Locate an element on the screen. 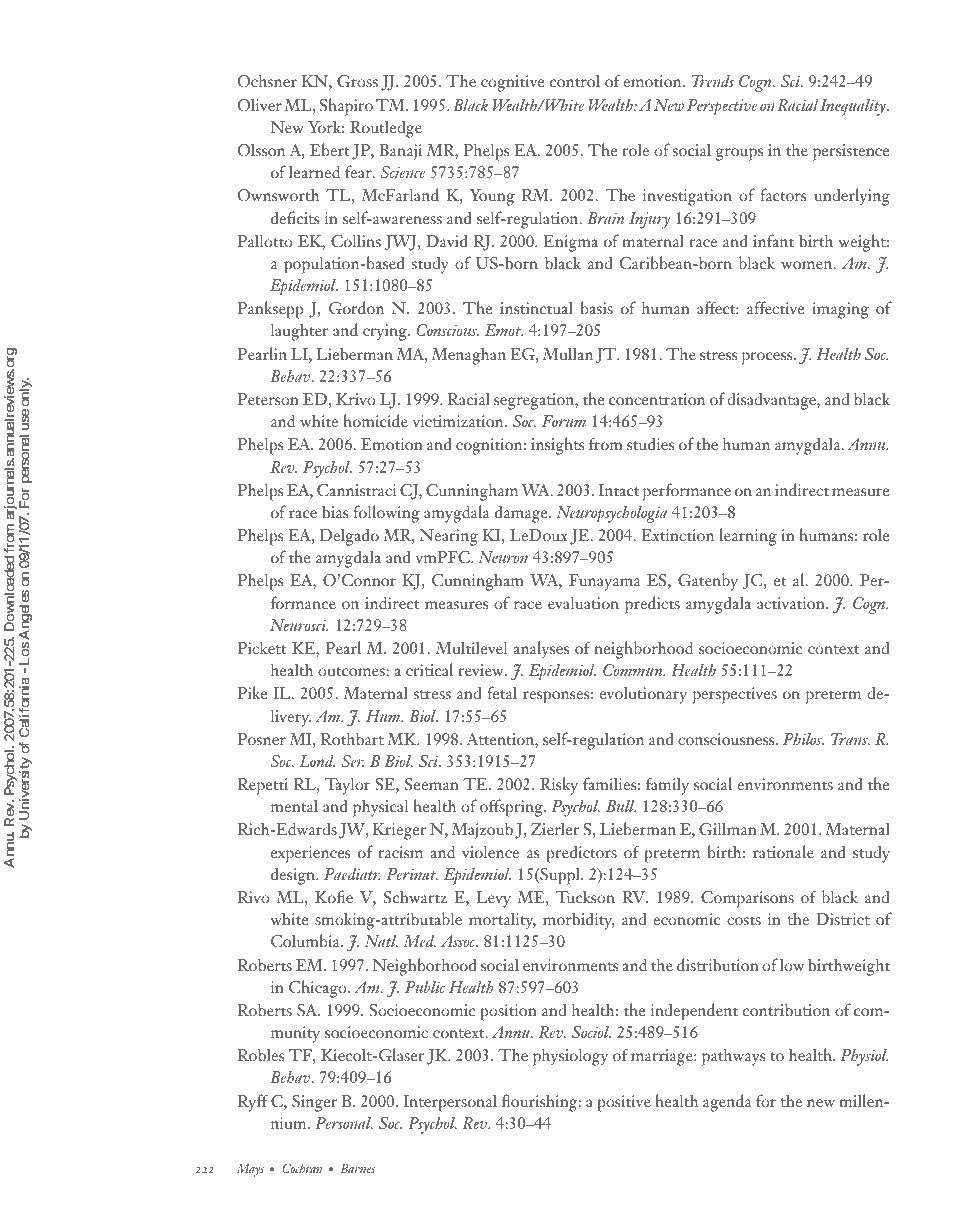 This screenshot has height=1217, width=980. Philos is located at coordinates (803, 739).
